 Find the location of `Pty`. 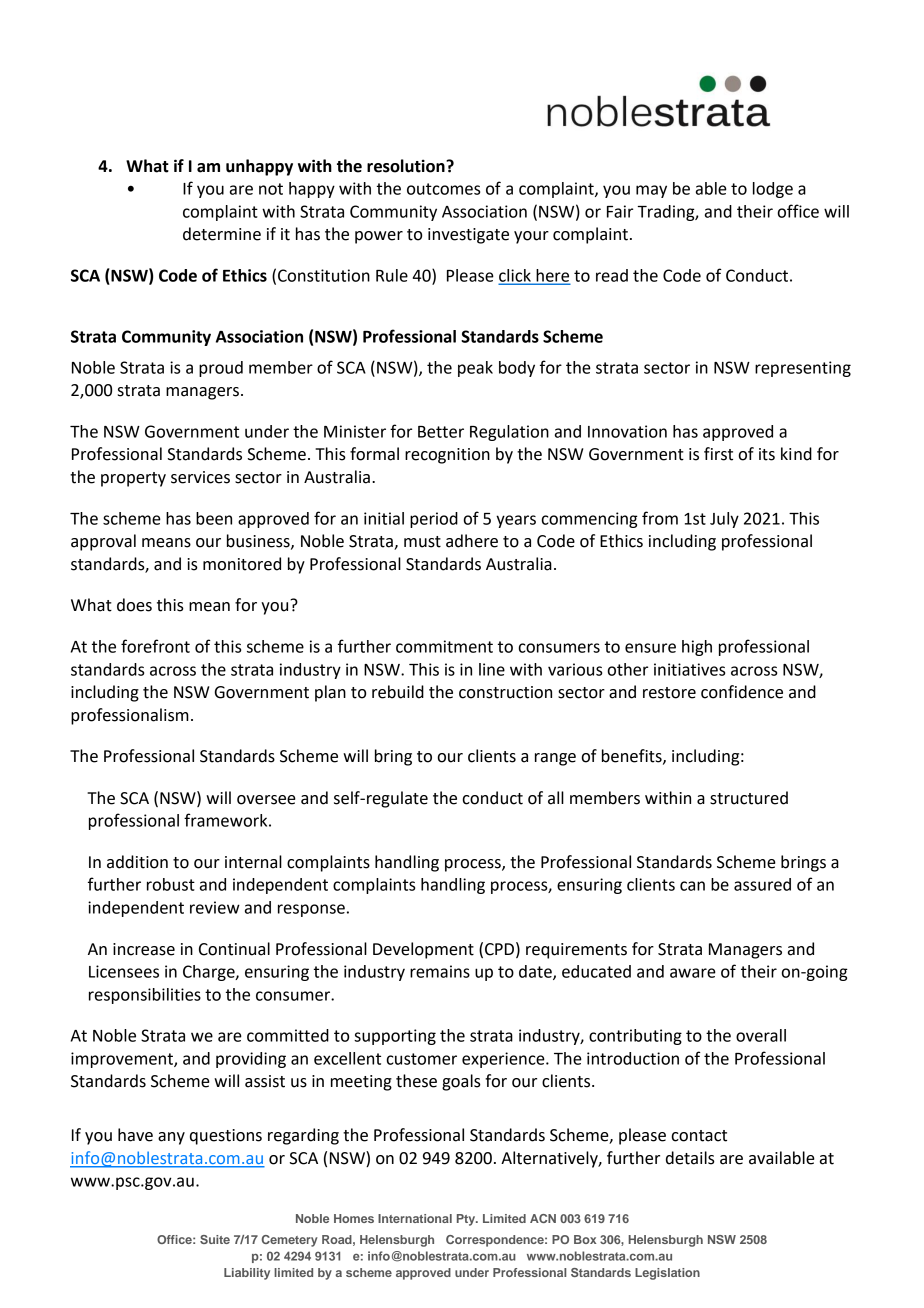

Pty is located at coordinates (467, 1220).
